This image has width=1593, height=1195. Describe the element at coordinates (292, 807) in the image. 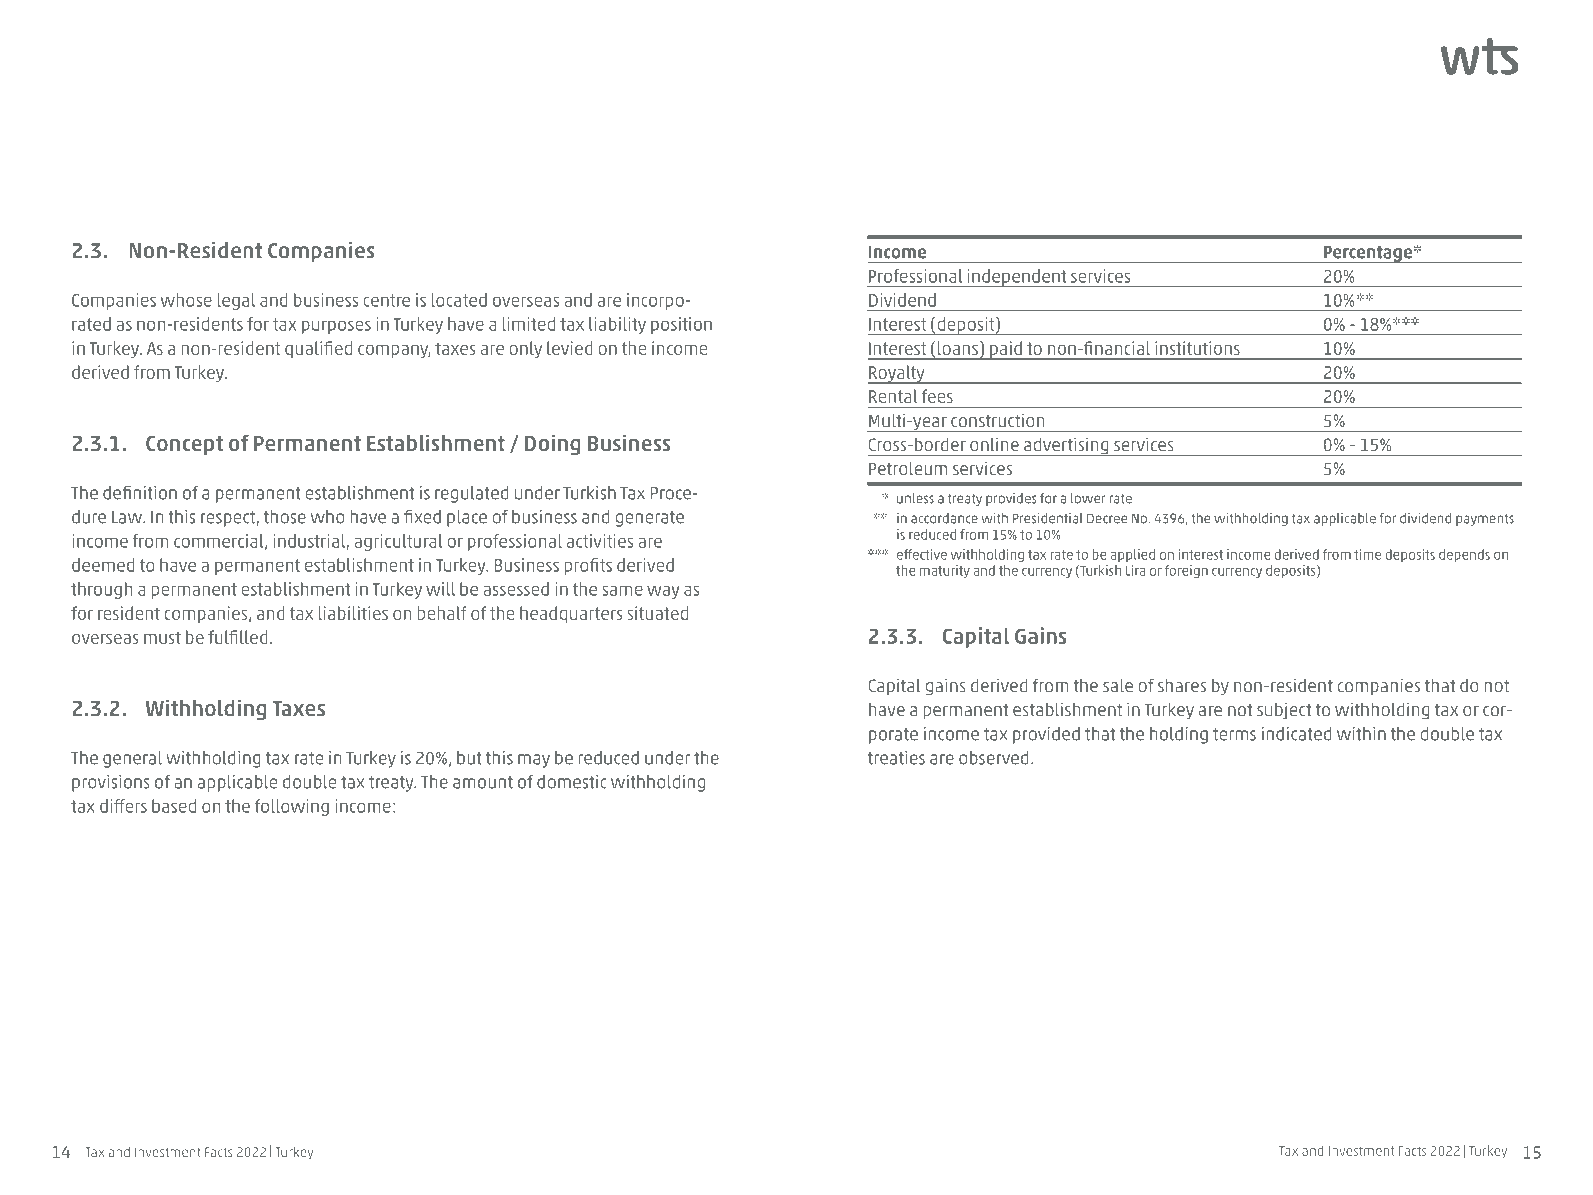

I see `following` at that location.
